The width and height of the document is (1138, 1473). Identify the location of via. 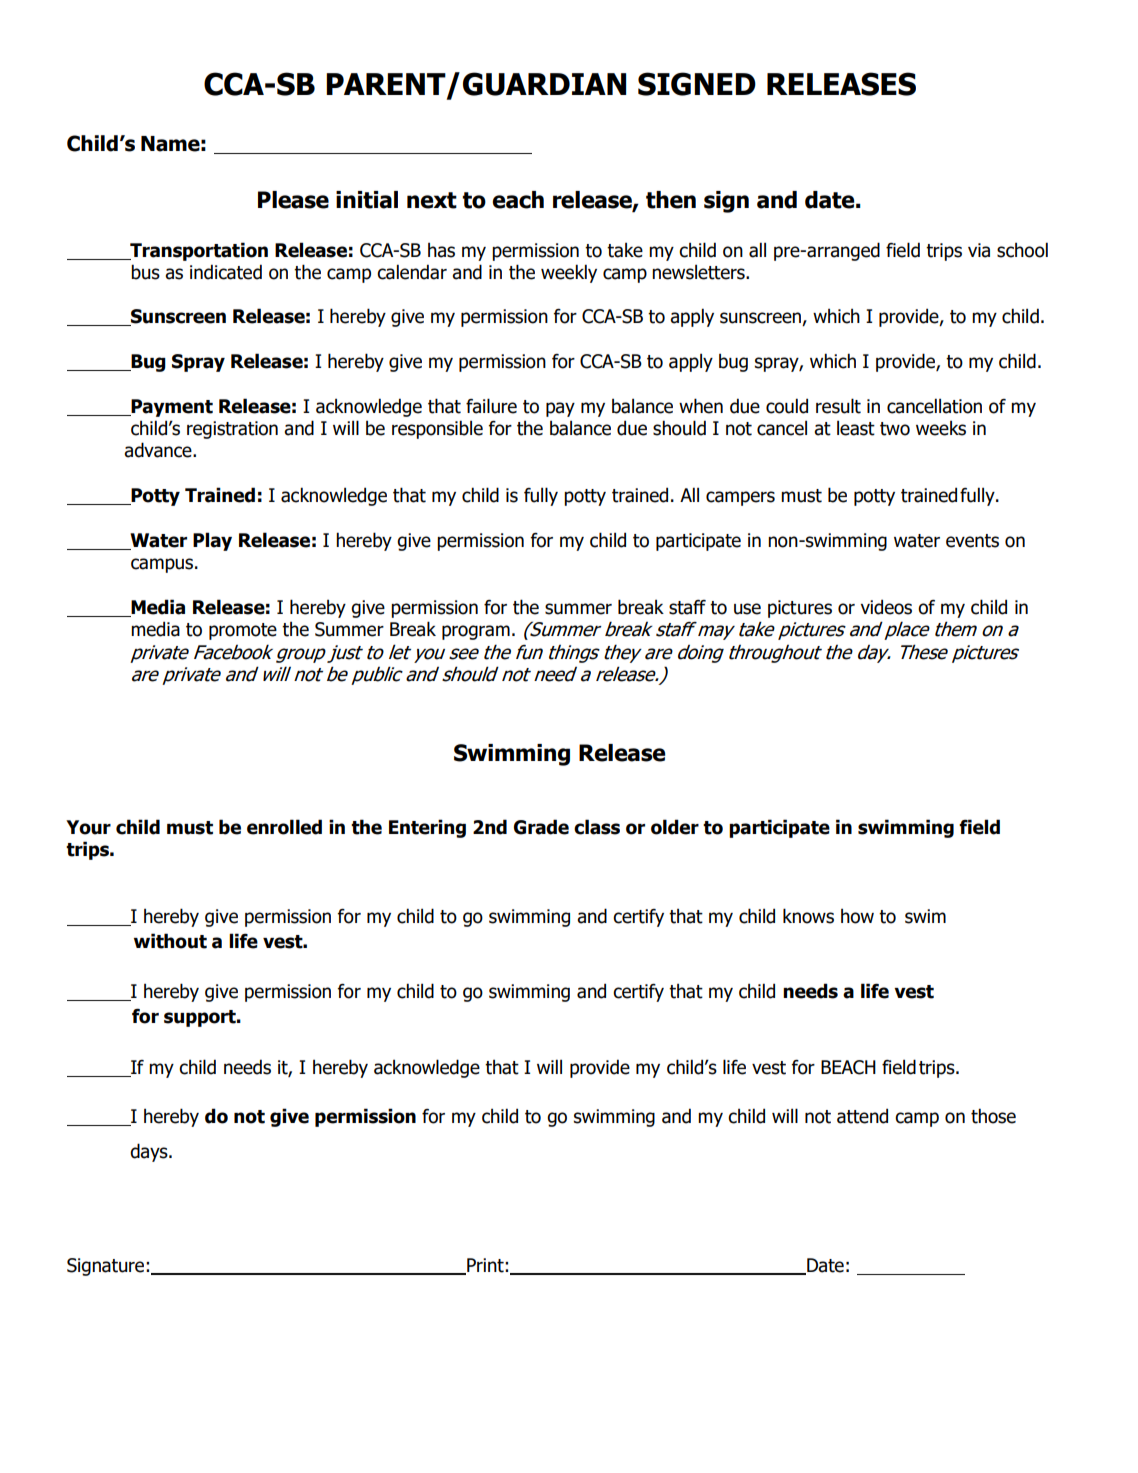
(979, 250).
